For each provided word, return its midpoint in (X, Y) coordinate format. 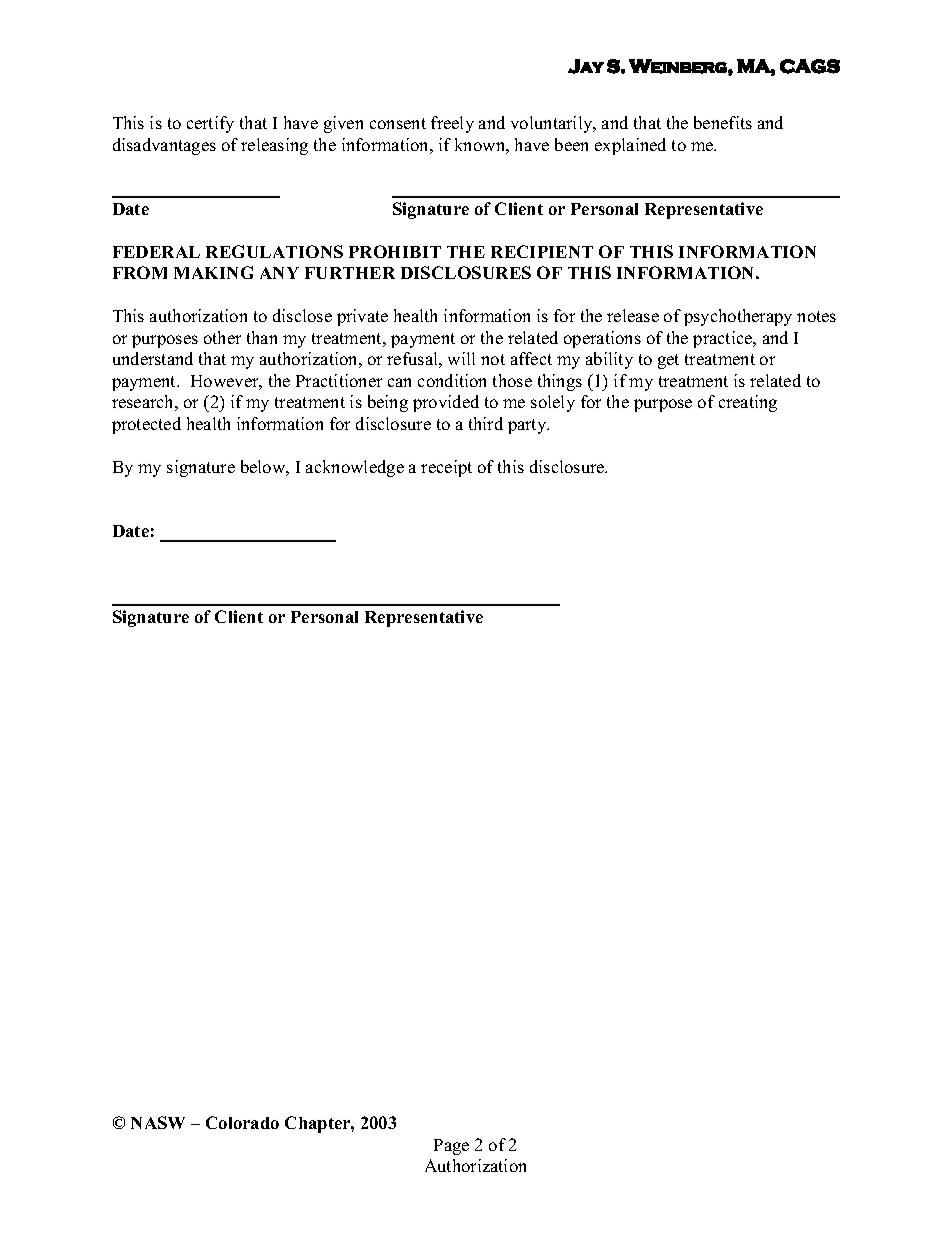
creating (748, 403)
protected (146, 425)
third (486, 423)
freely (452, 124)
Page (451, 1147)
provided (446, 403)
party (528, 426)
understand (153, 358)
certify (210, 124)
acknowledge (355, 468)
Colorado (242, 1122)
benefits (723, 122)
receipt (446, 468)
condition (452, 380)
